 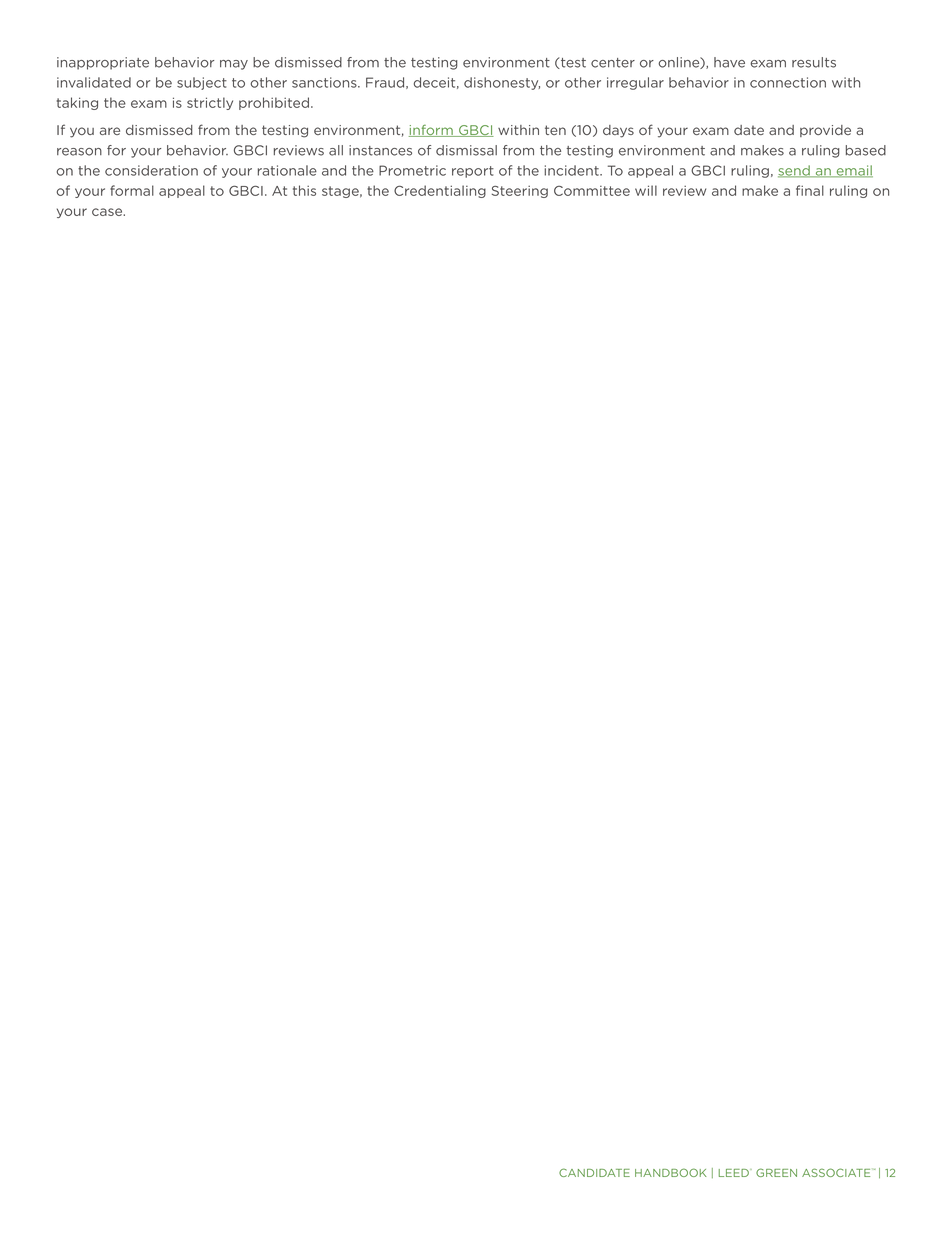 What do you see at coordinates (202, 83) in the document?
I see `subject` at bounding box center [202, 83].
